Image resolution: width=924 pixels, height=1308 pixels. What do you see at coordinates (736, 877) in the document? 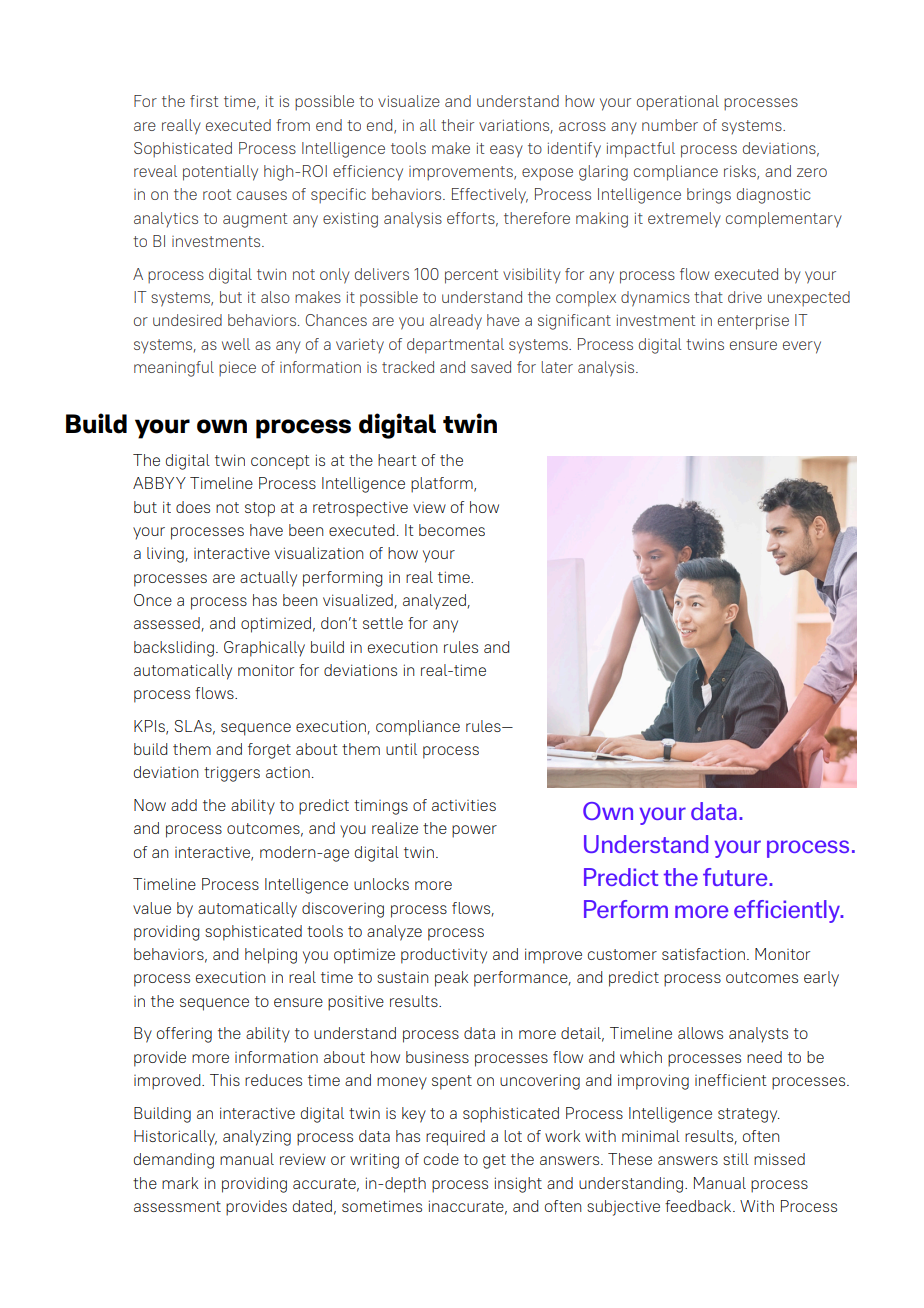
I see `future` at bounding box center [736, 877].
